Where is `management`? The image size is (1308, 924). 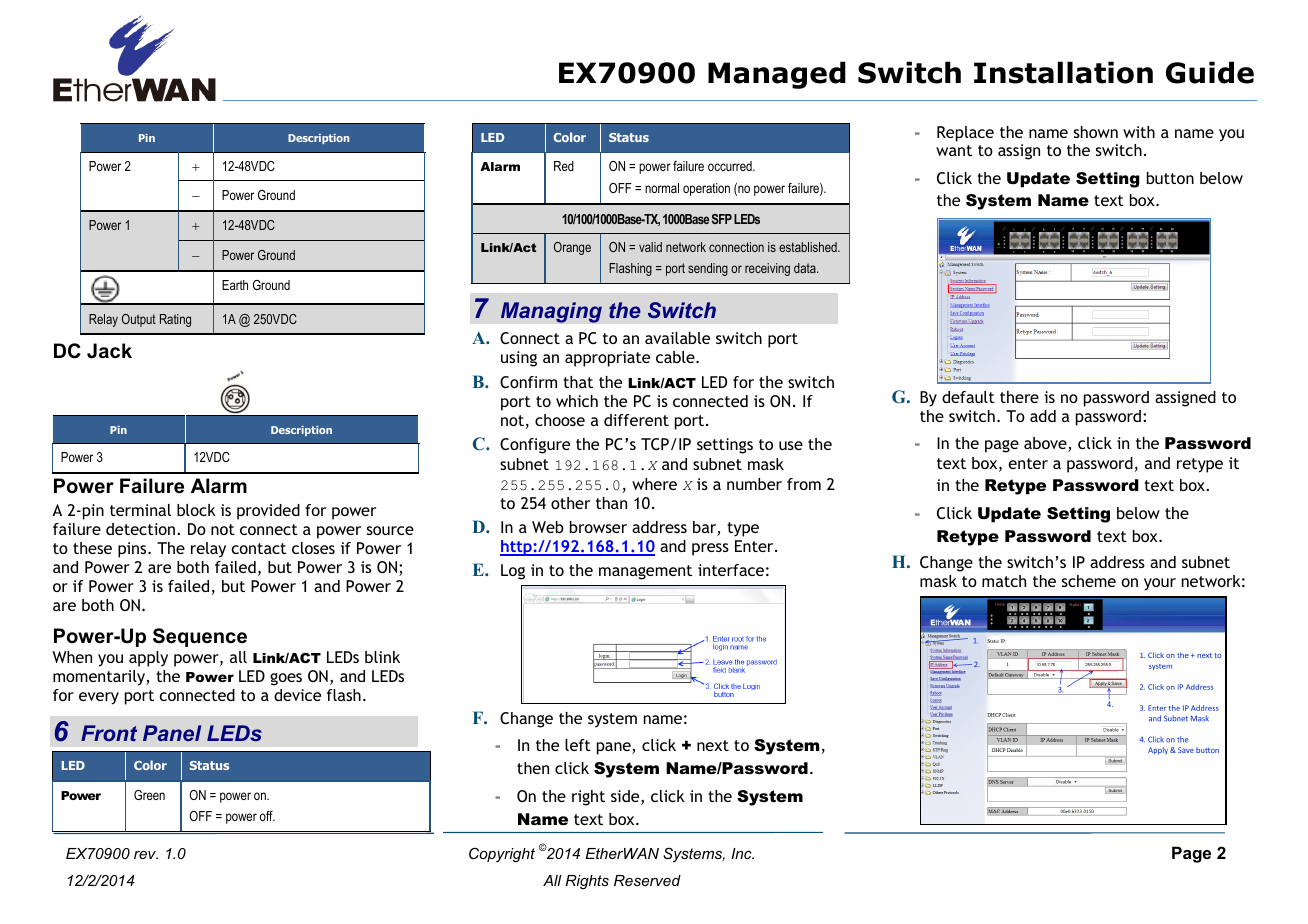 management is located at coordinates (645, 572).
